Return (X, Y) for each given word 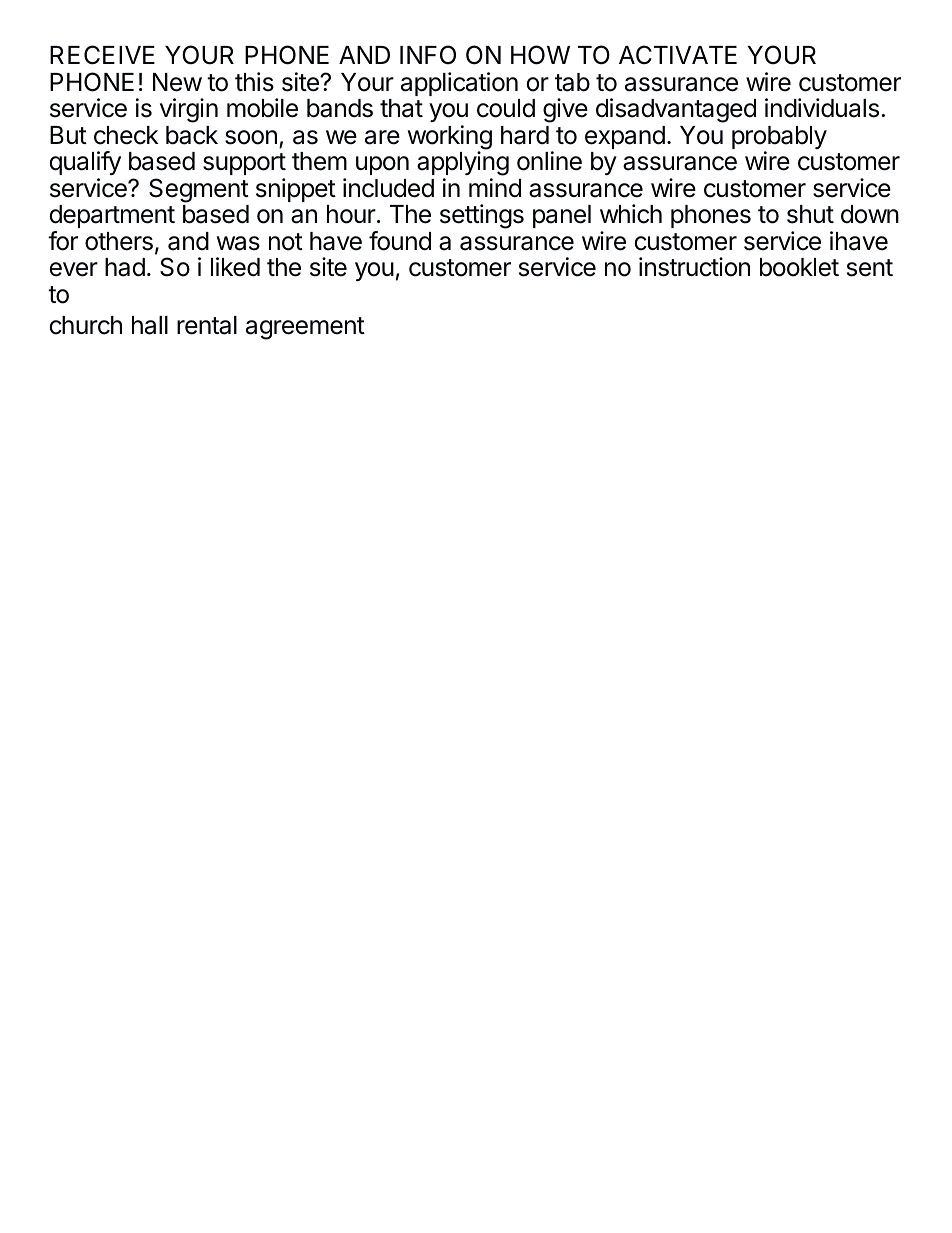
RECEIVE (102, 55)
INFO (428, 55)
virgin (189, 110)
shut (810, 214)
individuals (822, 108)
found (400, 241)
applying (463, 165)
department (112, 216)
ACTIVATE (678, 55)
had (125, 267)
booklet (799, 267)
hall (150, 325)
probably (779, 139)
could (506, 108)
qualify (85, 163)
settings (482, 216)
